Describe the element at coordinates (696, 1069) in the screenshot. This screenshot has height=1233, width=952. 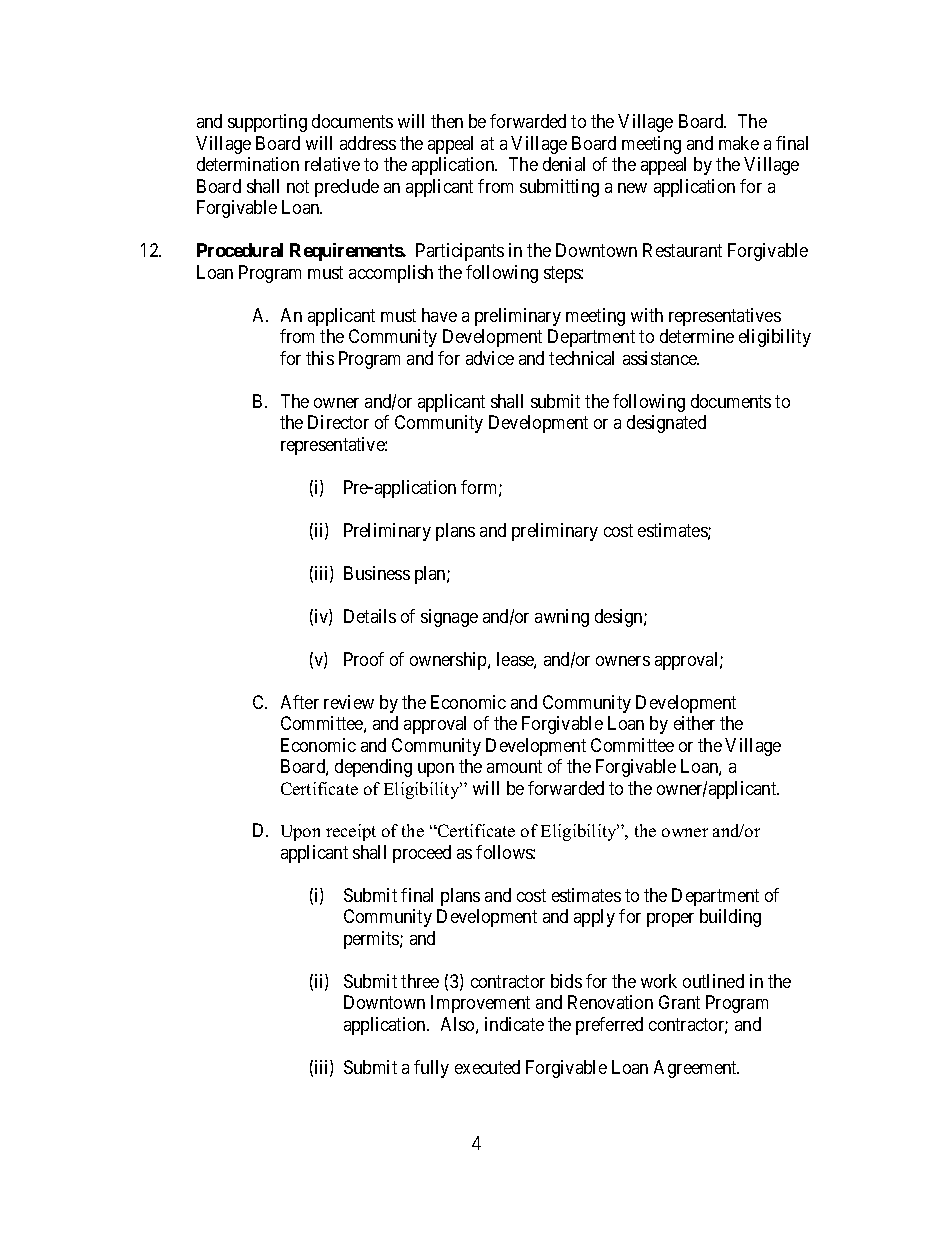
I see `Agreement` at that location.
